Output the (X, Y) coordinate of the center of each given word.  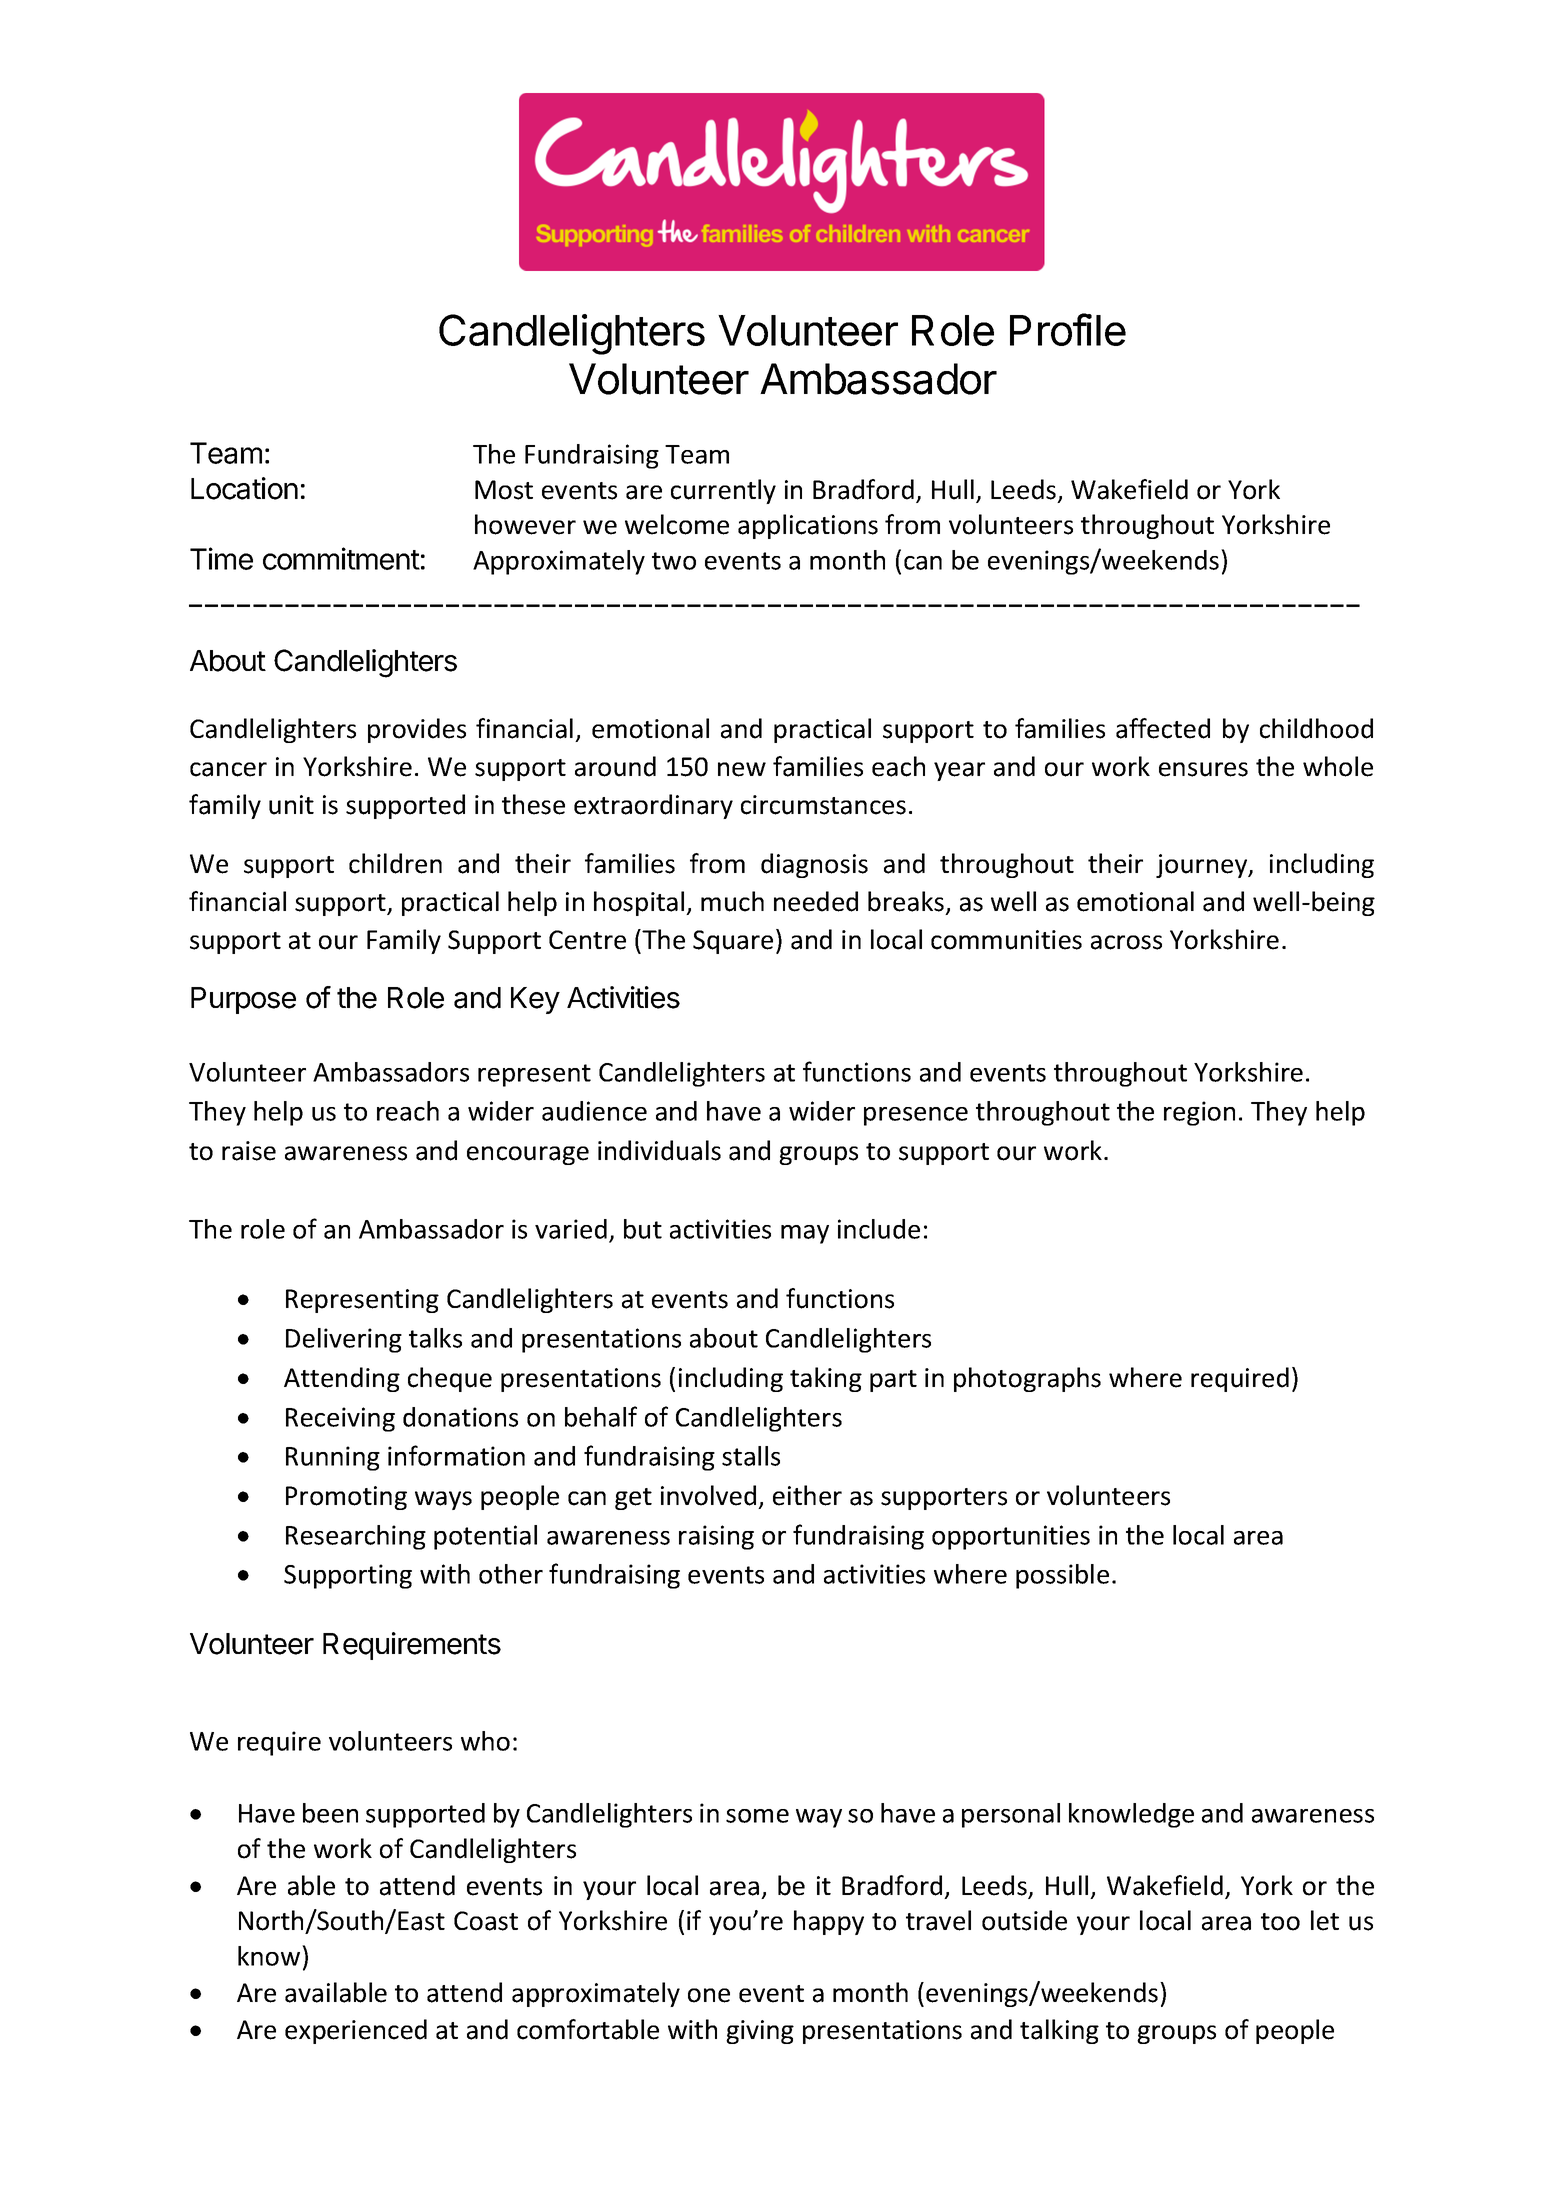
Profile (1068, 329)
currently (723, 491)
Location (244, 488)
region (1199, 1113)
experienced (356, 2031)
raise (249, 1151)
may (805, 1234)
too (1280, 1922)
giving (760, 2032)
